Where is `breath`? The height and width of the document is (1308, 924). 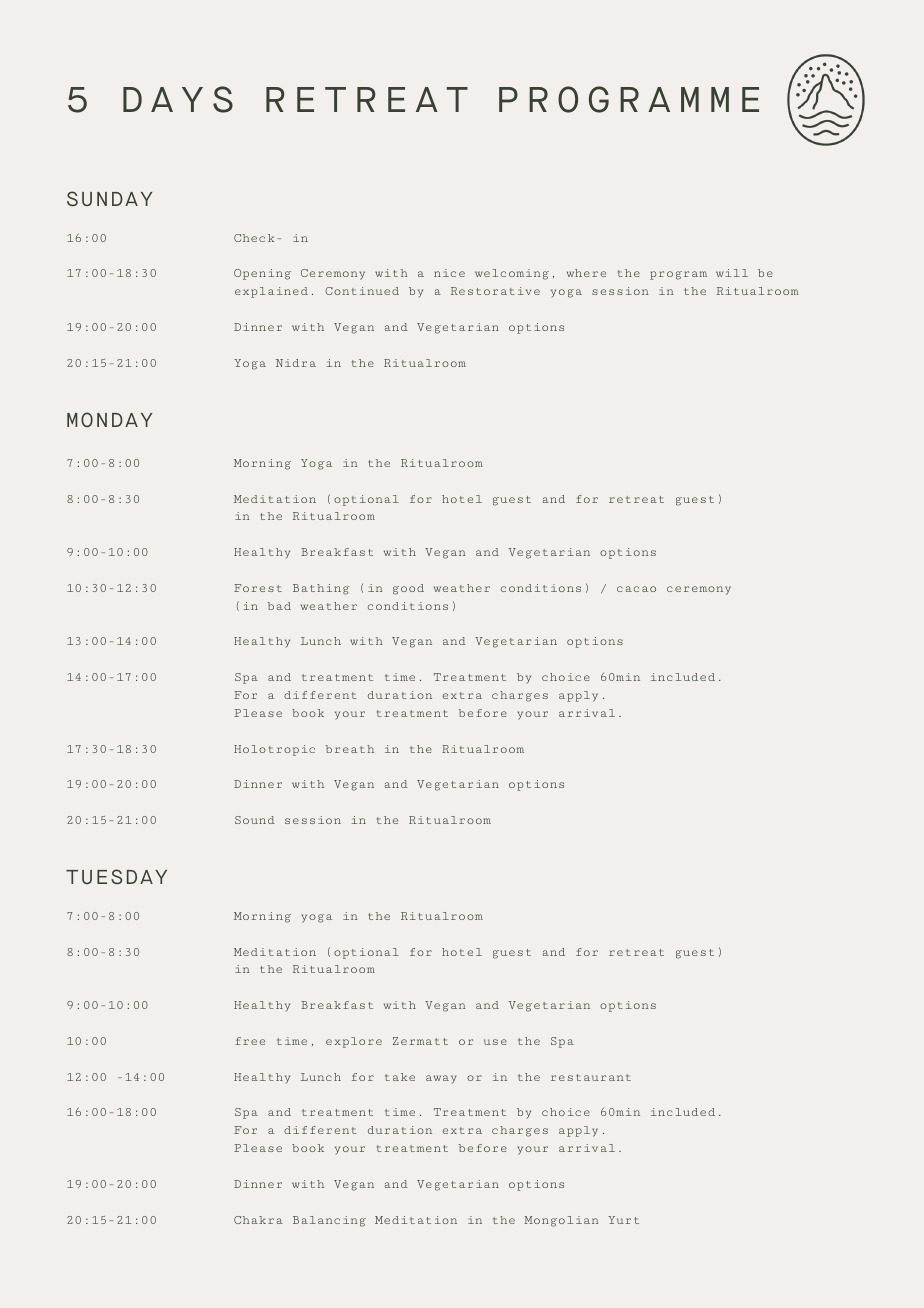
breath is located at coordinates (350, 749).
